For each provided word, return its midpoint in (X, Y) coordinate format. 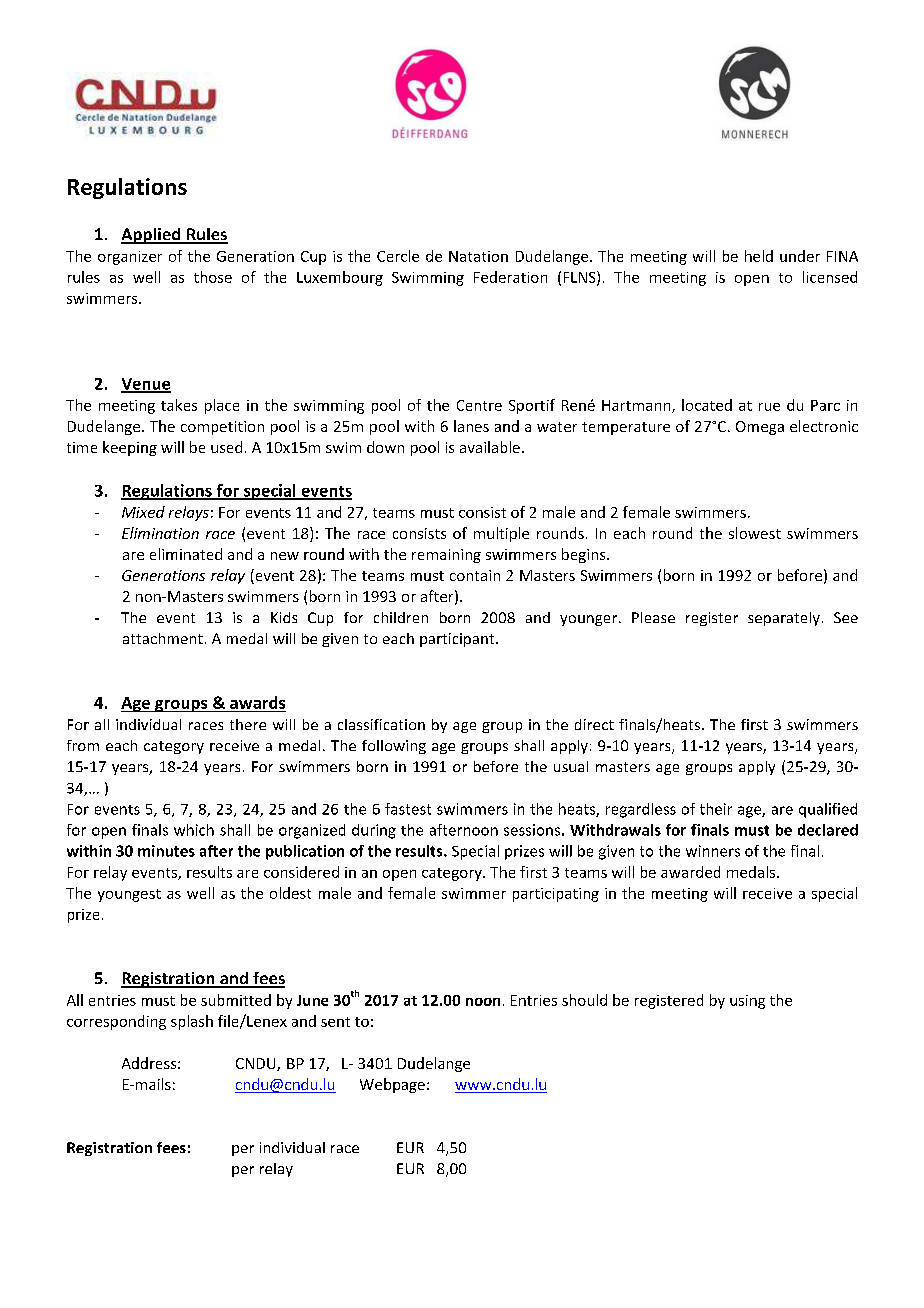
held (759, 256)
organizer (130, 258)
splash (192, 1022)
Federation (510, 277)
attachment (163, 638)
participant (458, 640)
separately (784, 619)
